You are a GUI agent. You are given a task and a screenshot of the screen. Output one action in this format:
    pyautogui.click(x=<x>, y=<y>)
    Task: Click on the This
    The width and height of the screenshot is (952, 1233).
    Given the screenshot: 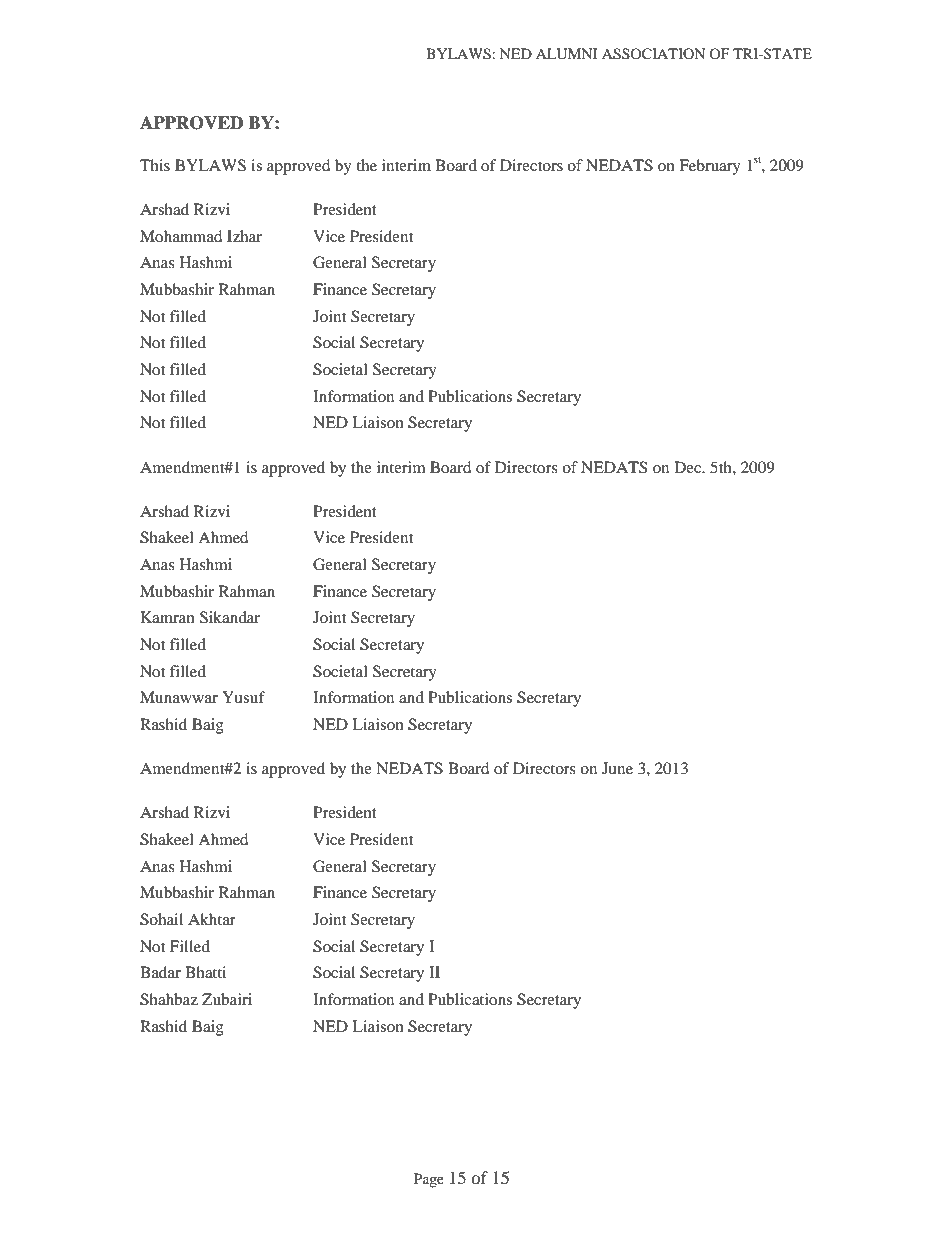 What is the action you would take?
    pyautogui.click(x=155, y=165)
